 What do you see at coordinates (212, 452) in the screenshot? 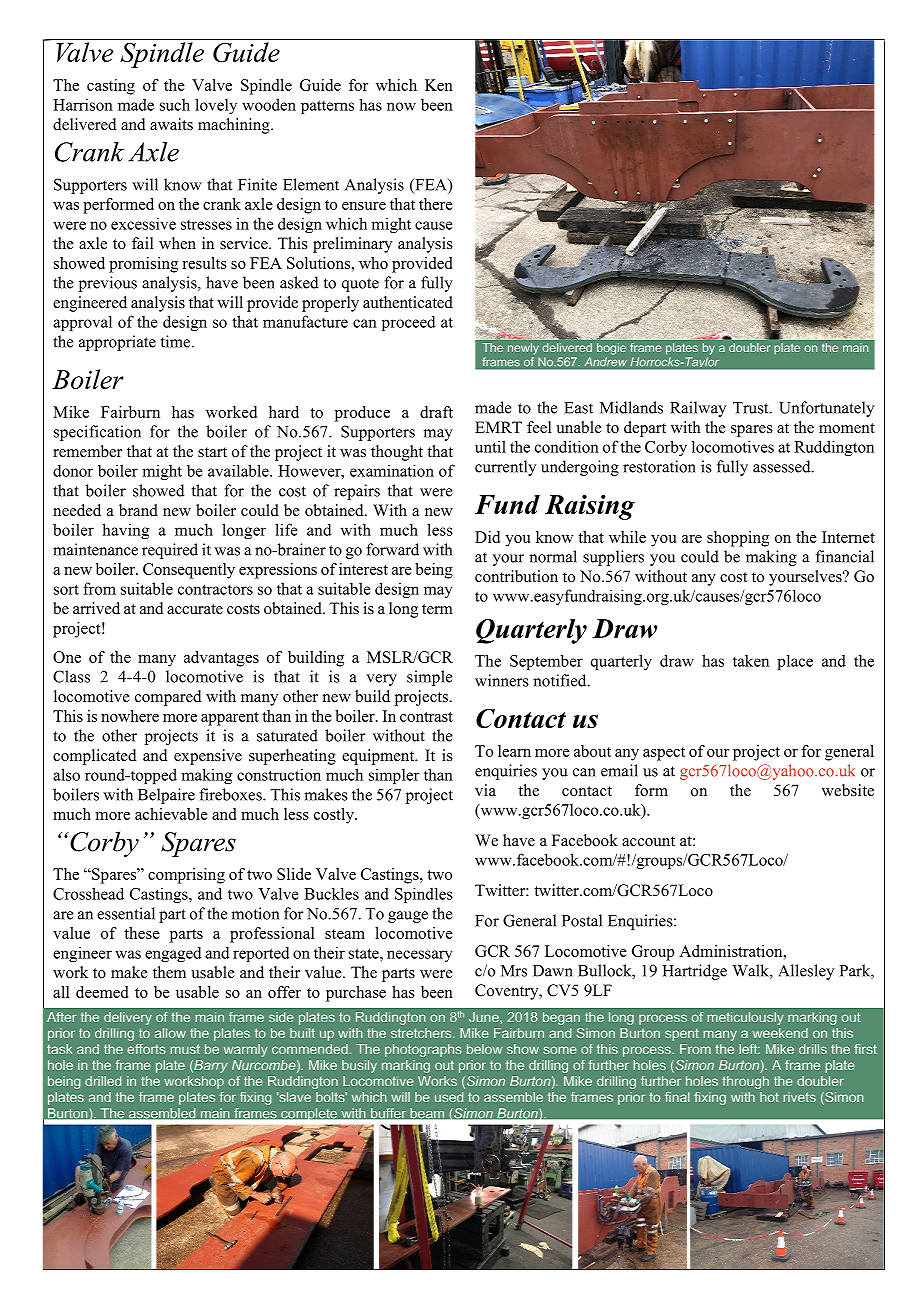
I see `start` at bounding box center [212, 452].
